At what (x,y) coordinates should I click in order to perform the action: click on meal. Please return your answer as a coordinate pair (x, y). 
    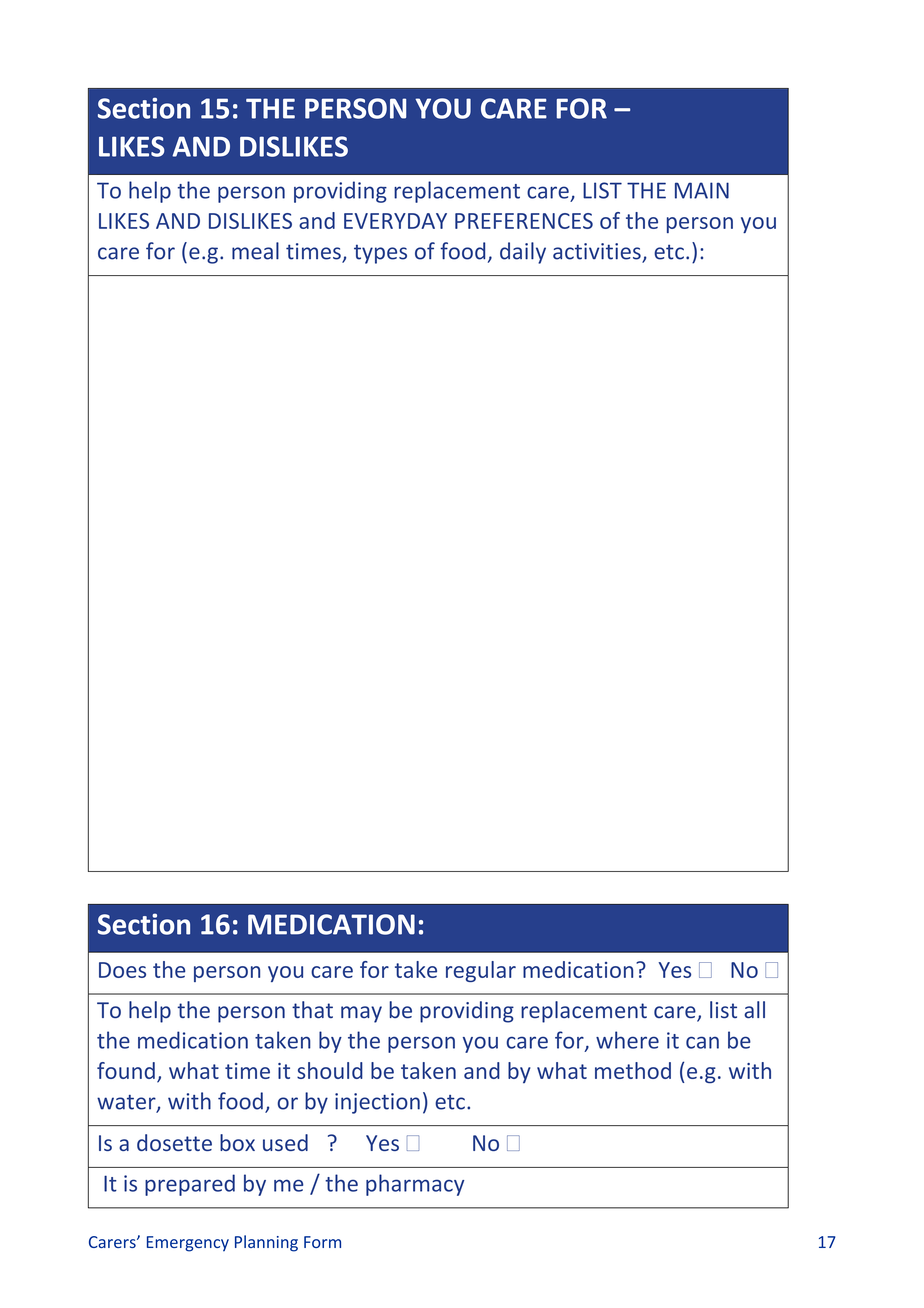
    Looking at the image, I should click on (255, 251).
